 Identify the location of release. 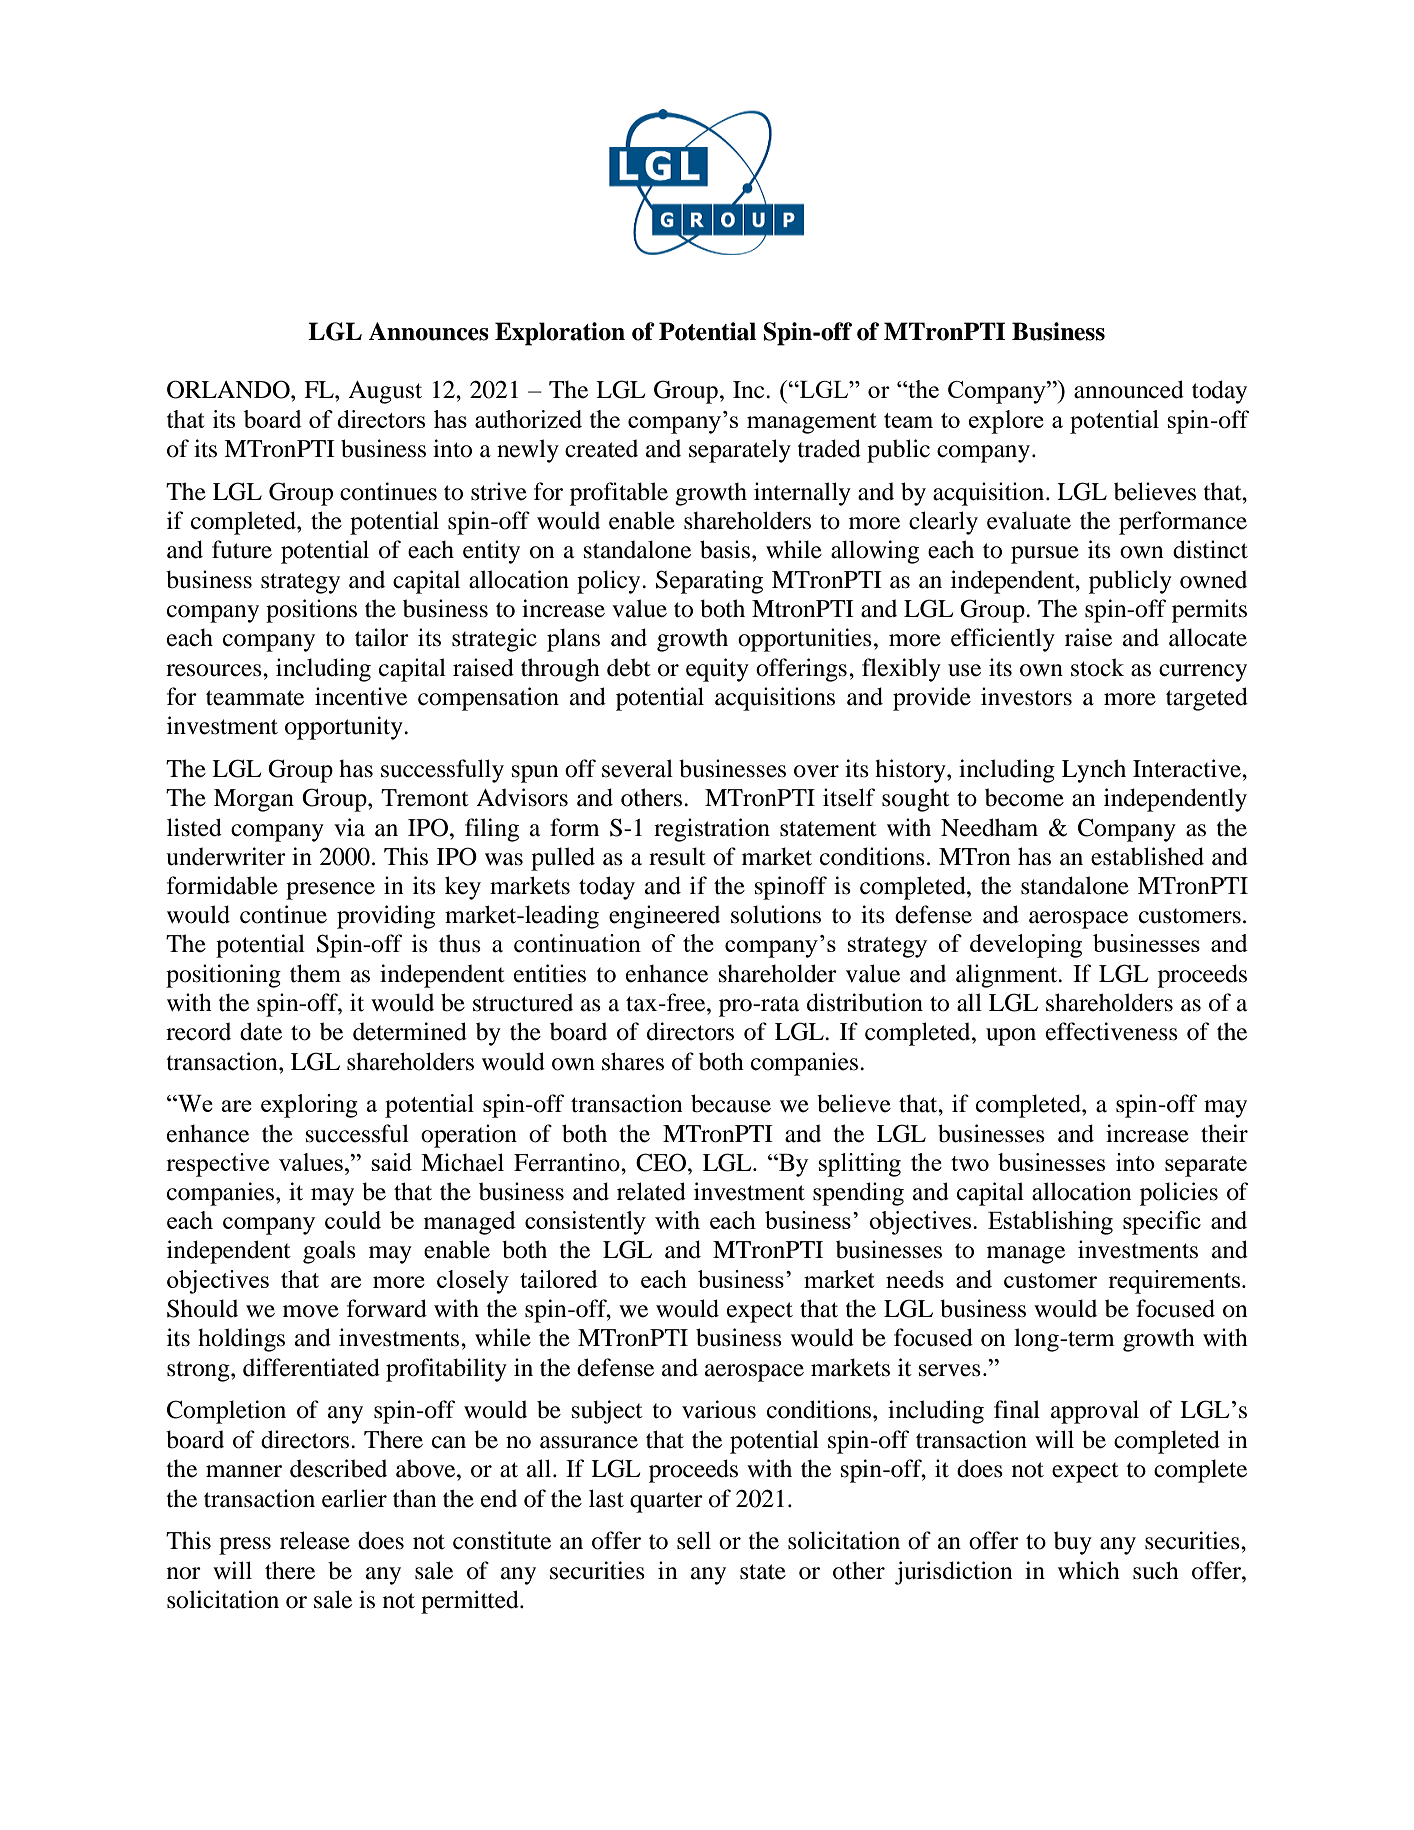
(315, 1540).
